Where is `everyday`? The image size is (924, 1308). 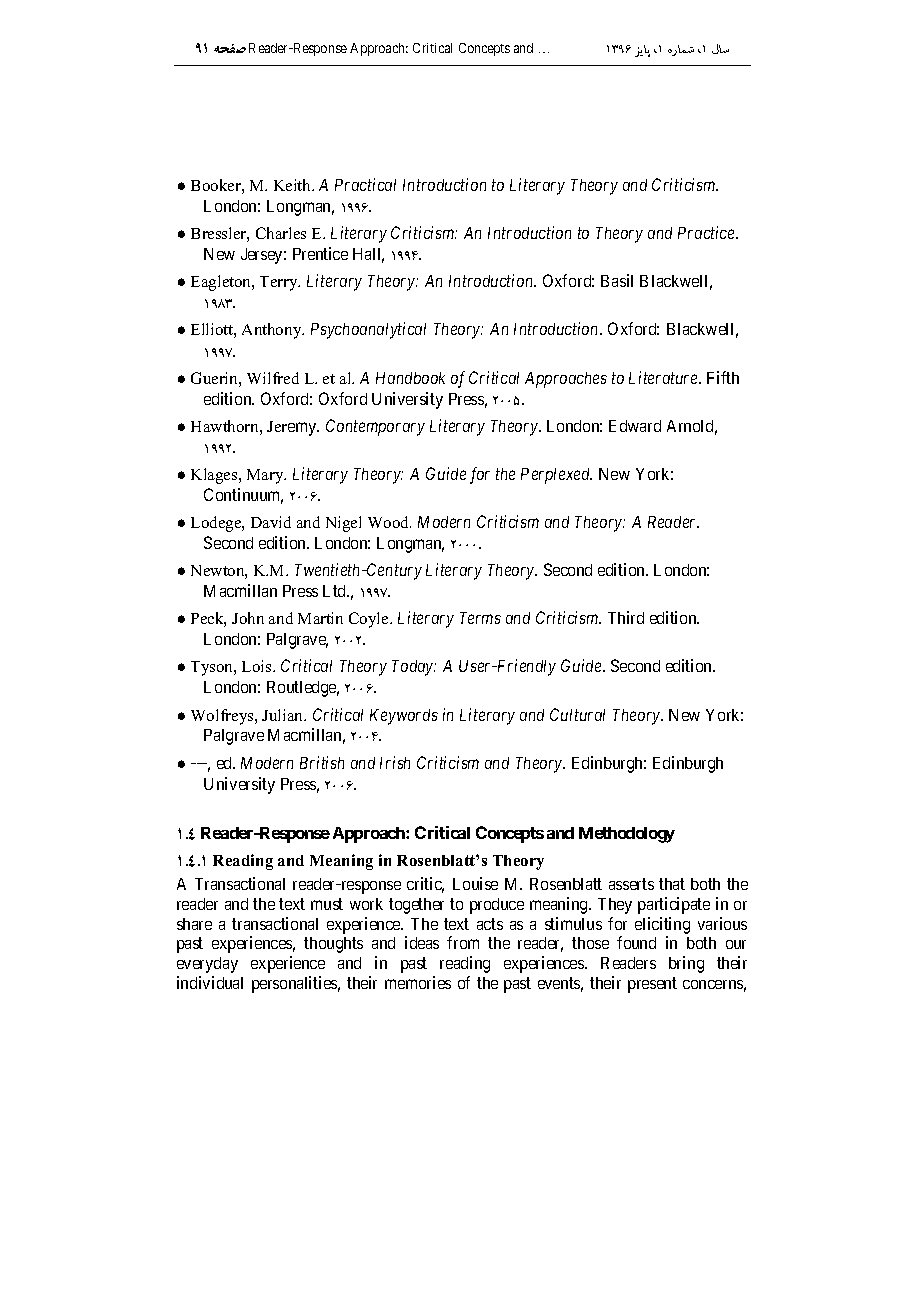
everyday is located at coordinates (207, 965).
